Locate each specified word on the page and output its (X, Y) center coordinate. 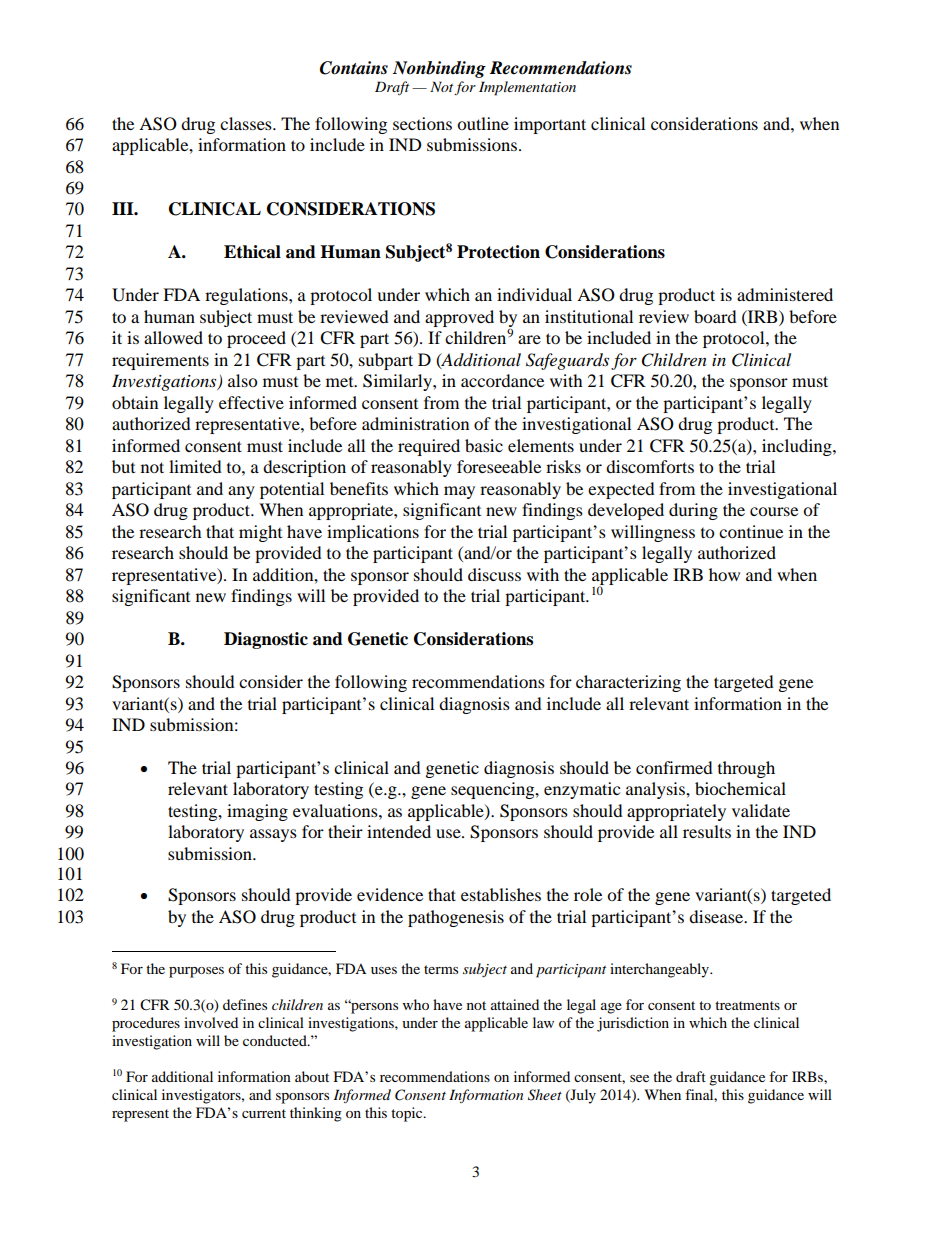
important (550, 125)
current (264, 1113)
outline (483, 123)
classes (247, 123)
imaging (257, 812)
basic (484, 445)
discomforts (650, 466)
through (746, 769)
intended (399, 831)
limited (195, 466)
